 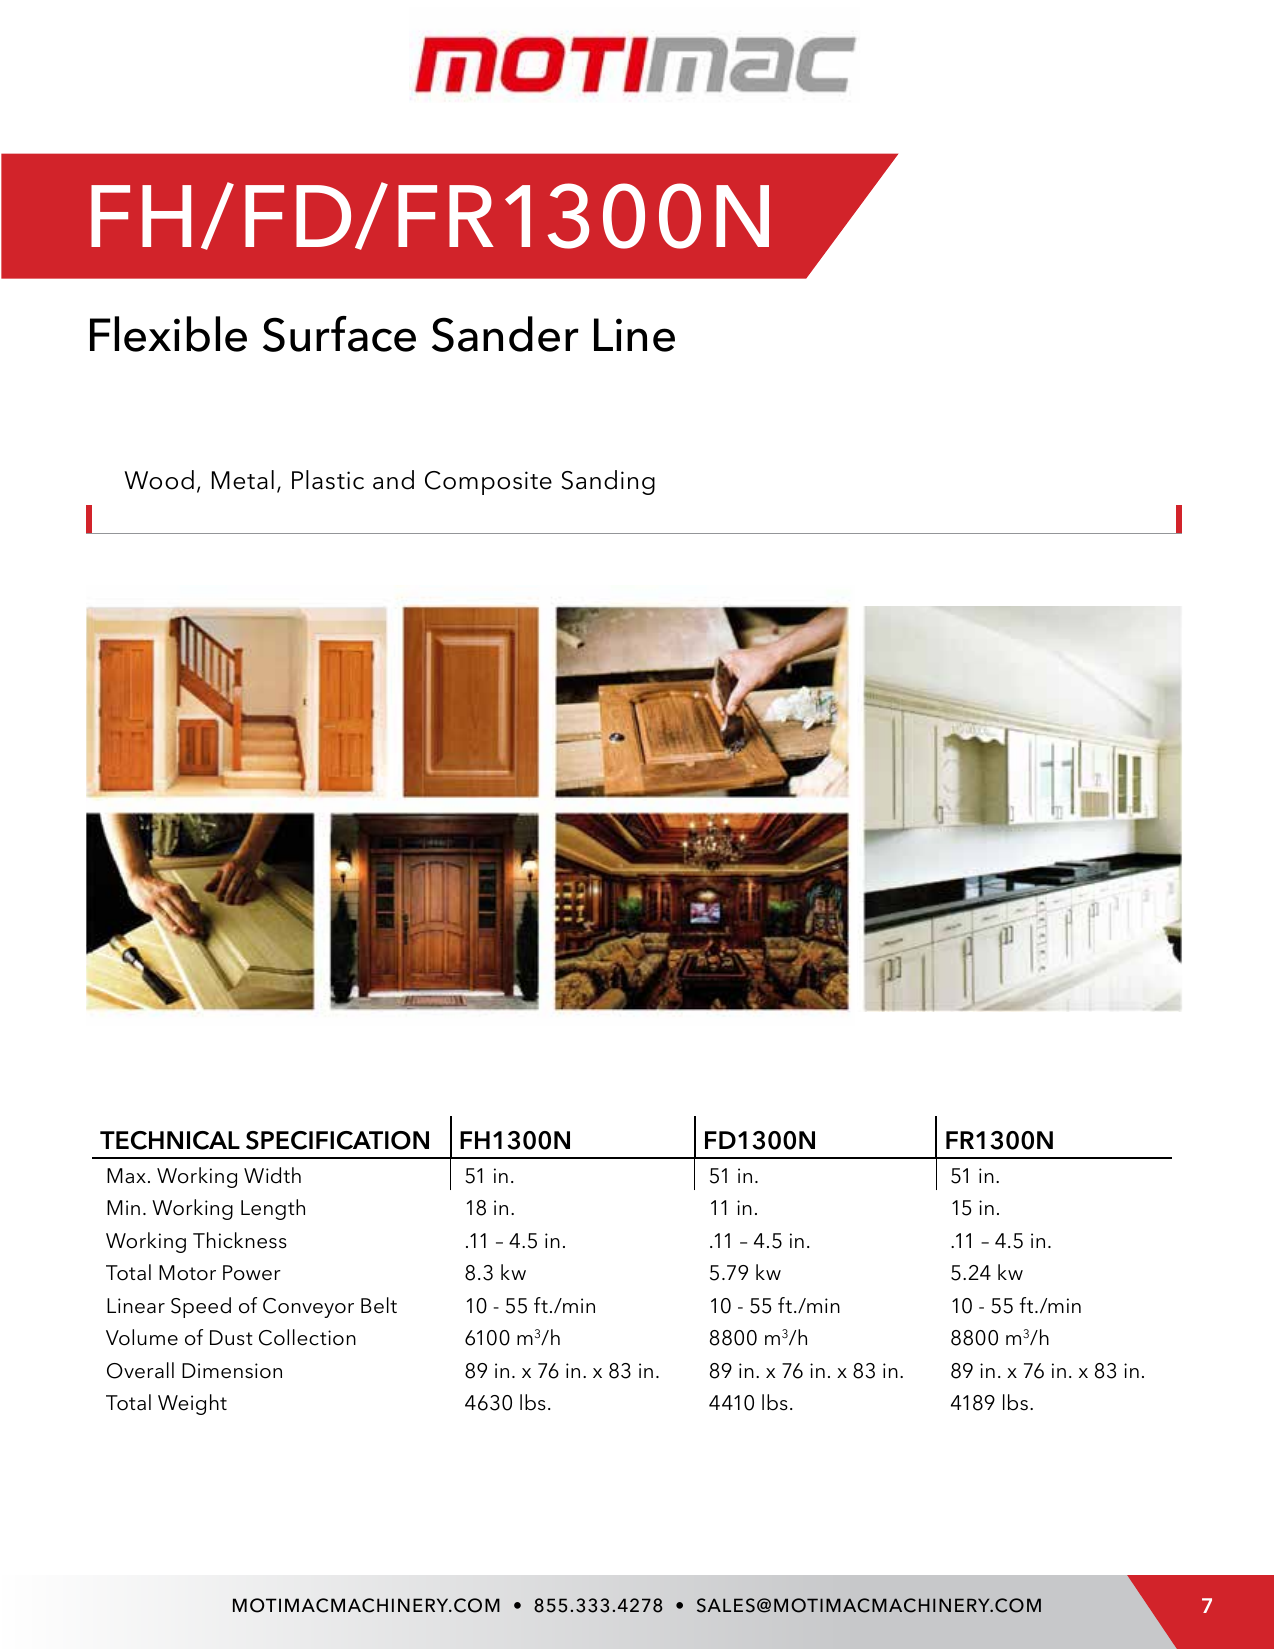 I want to click on SPECIFICATION, so click(x=337, y=1140).
